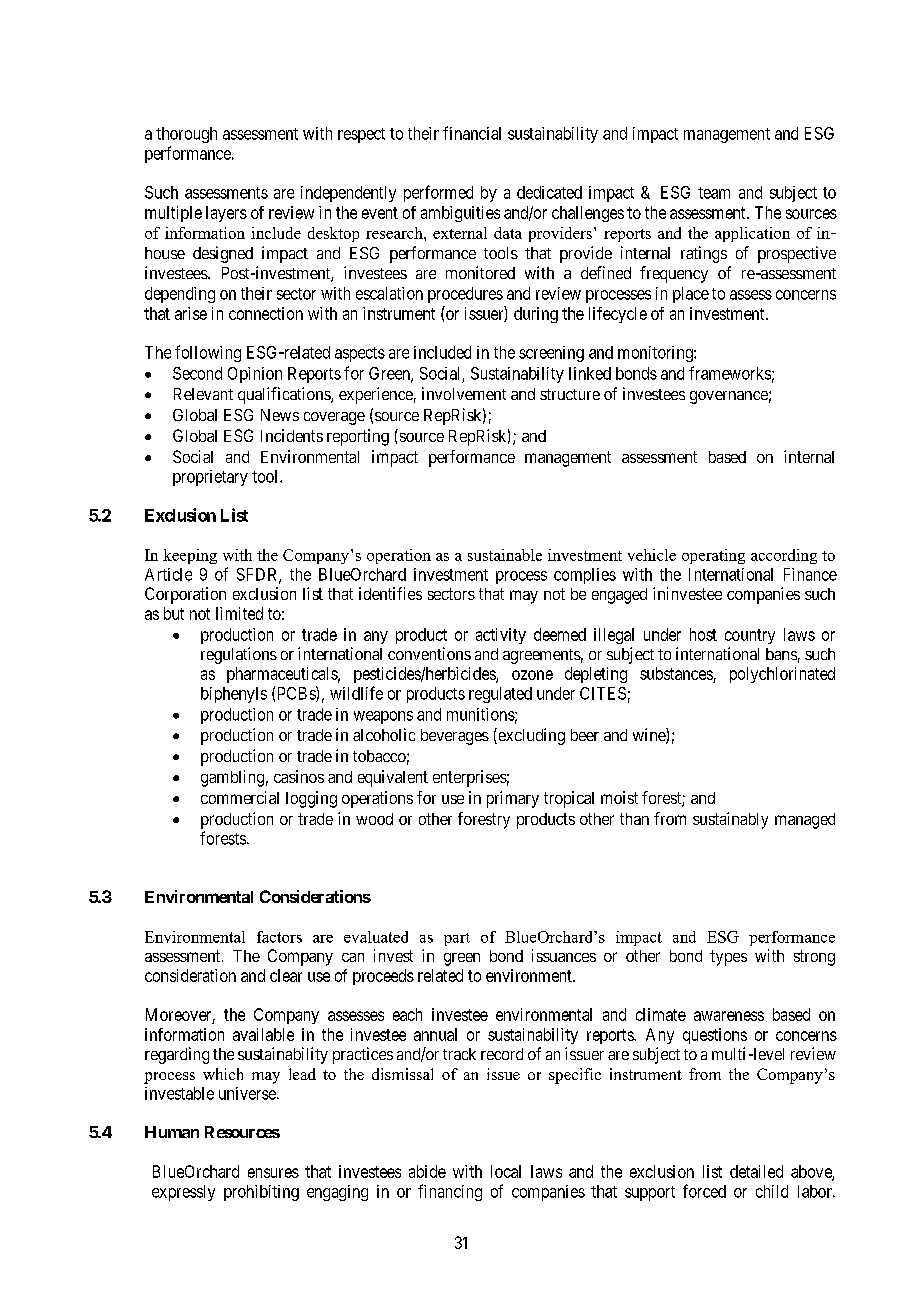 The height and width of the screenshot is (1308, 924). What do you see at coordinates (457, 939) in the screenshot?
I see `part` at bounding box center [457, 939].
